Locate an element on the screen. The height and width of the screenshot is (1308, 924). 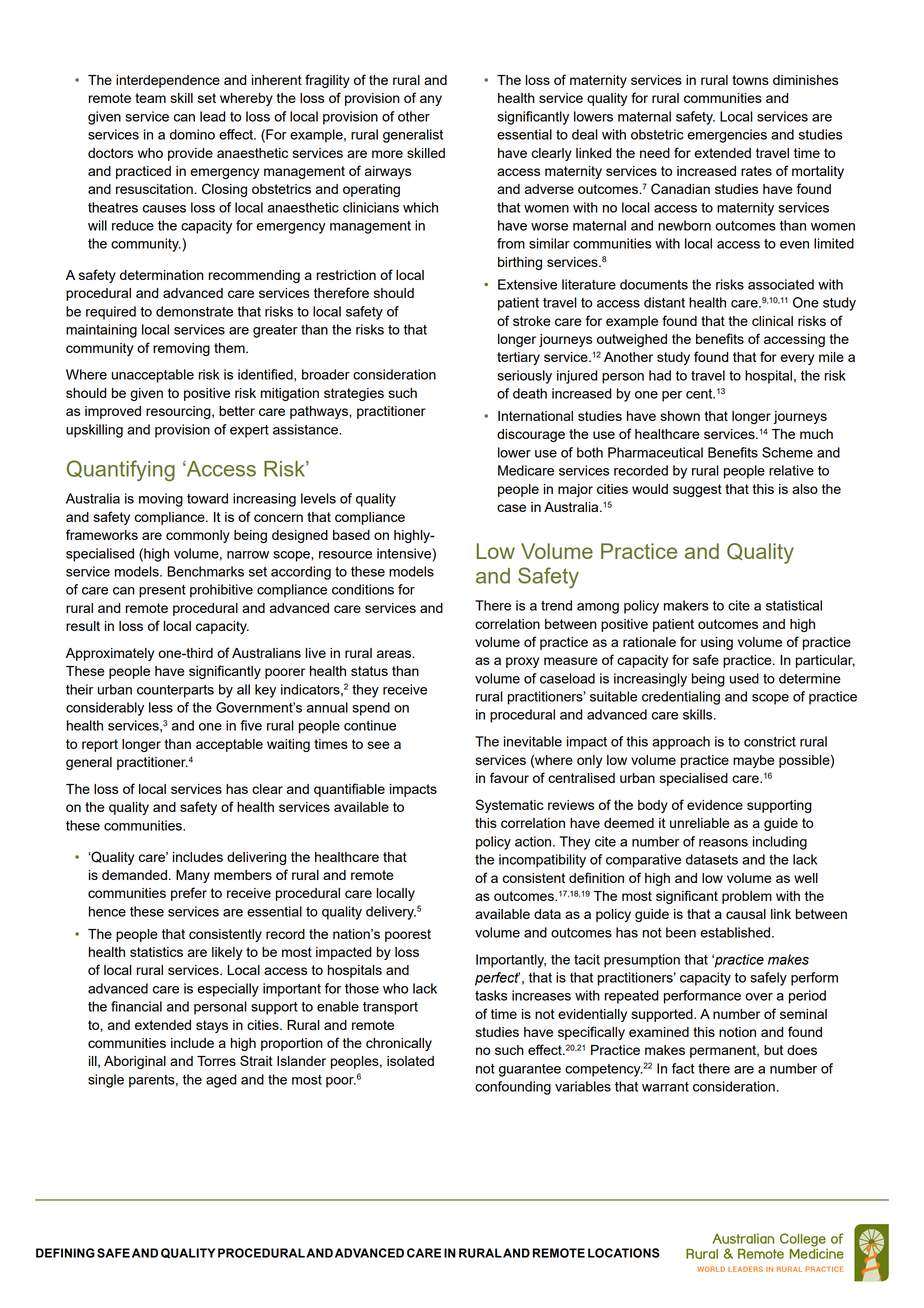
discourage is located at coordinates (531, 435).
